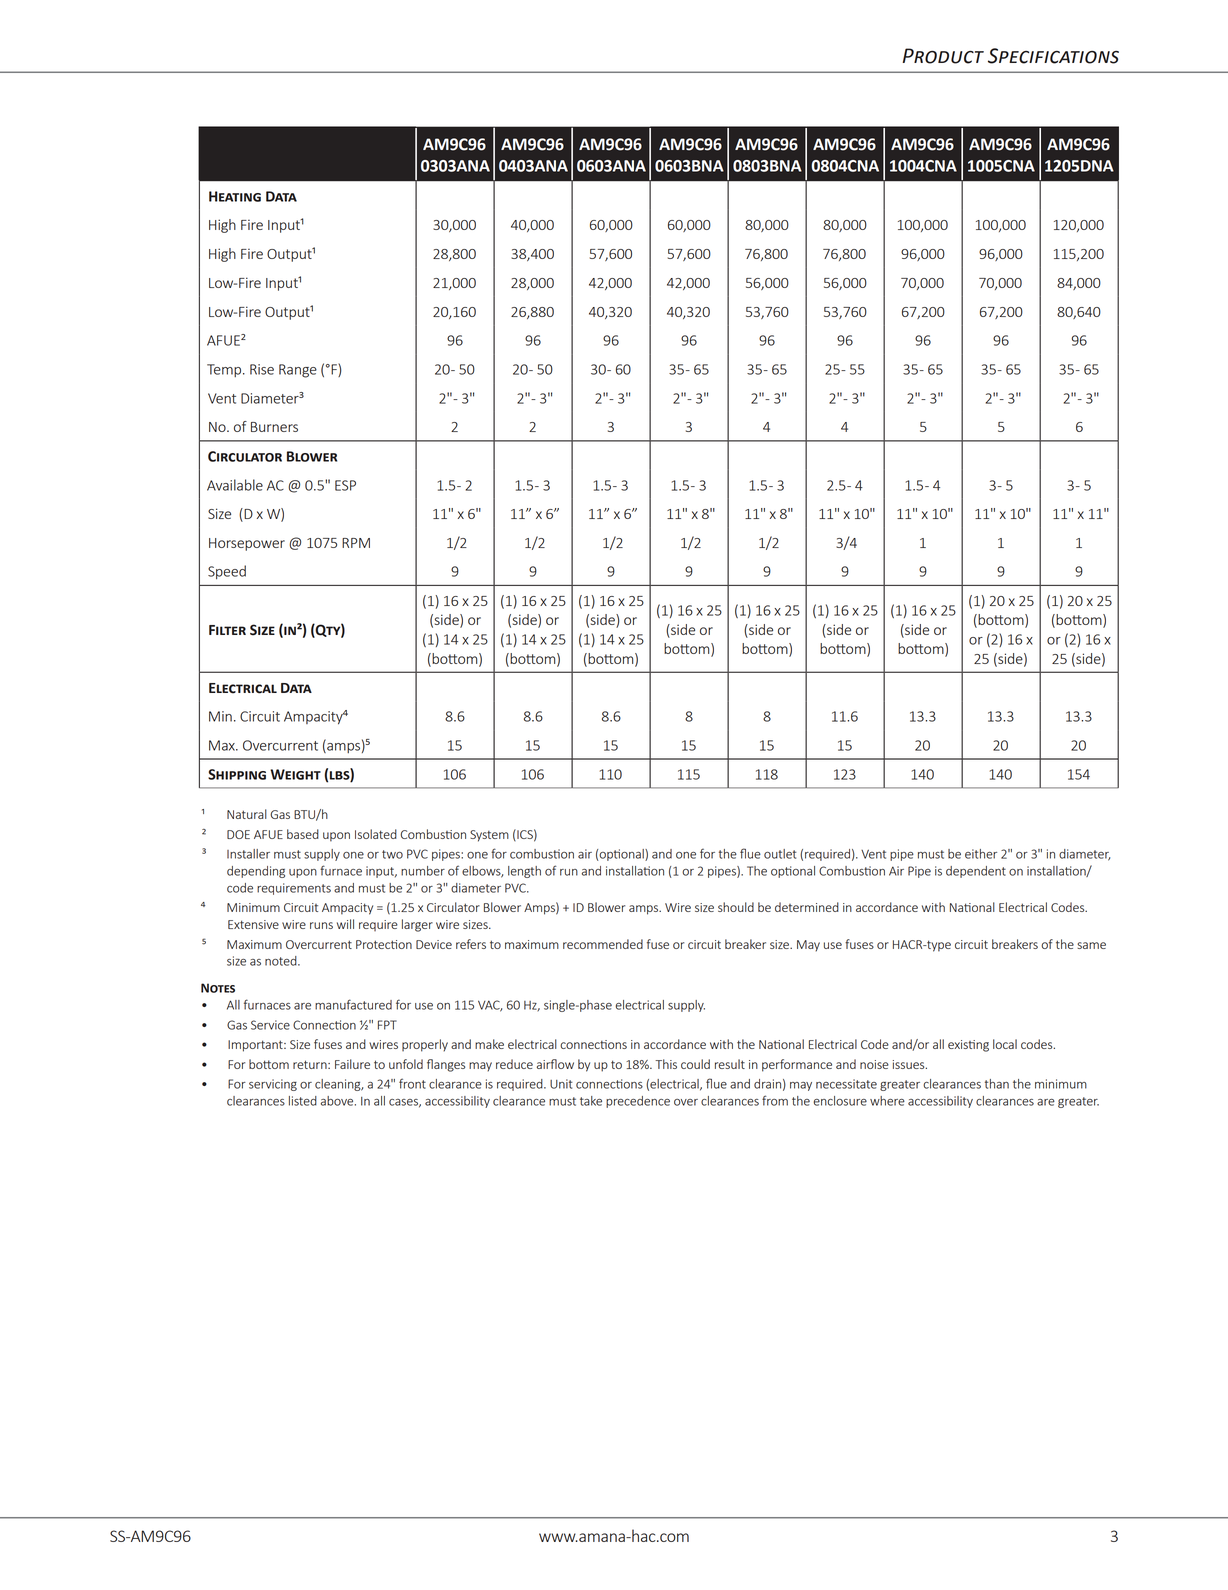 The image size is (1228, 1590). Describe the element at coordinates (247, 544) in the document. I see `Horsepower` at that location.
